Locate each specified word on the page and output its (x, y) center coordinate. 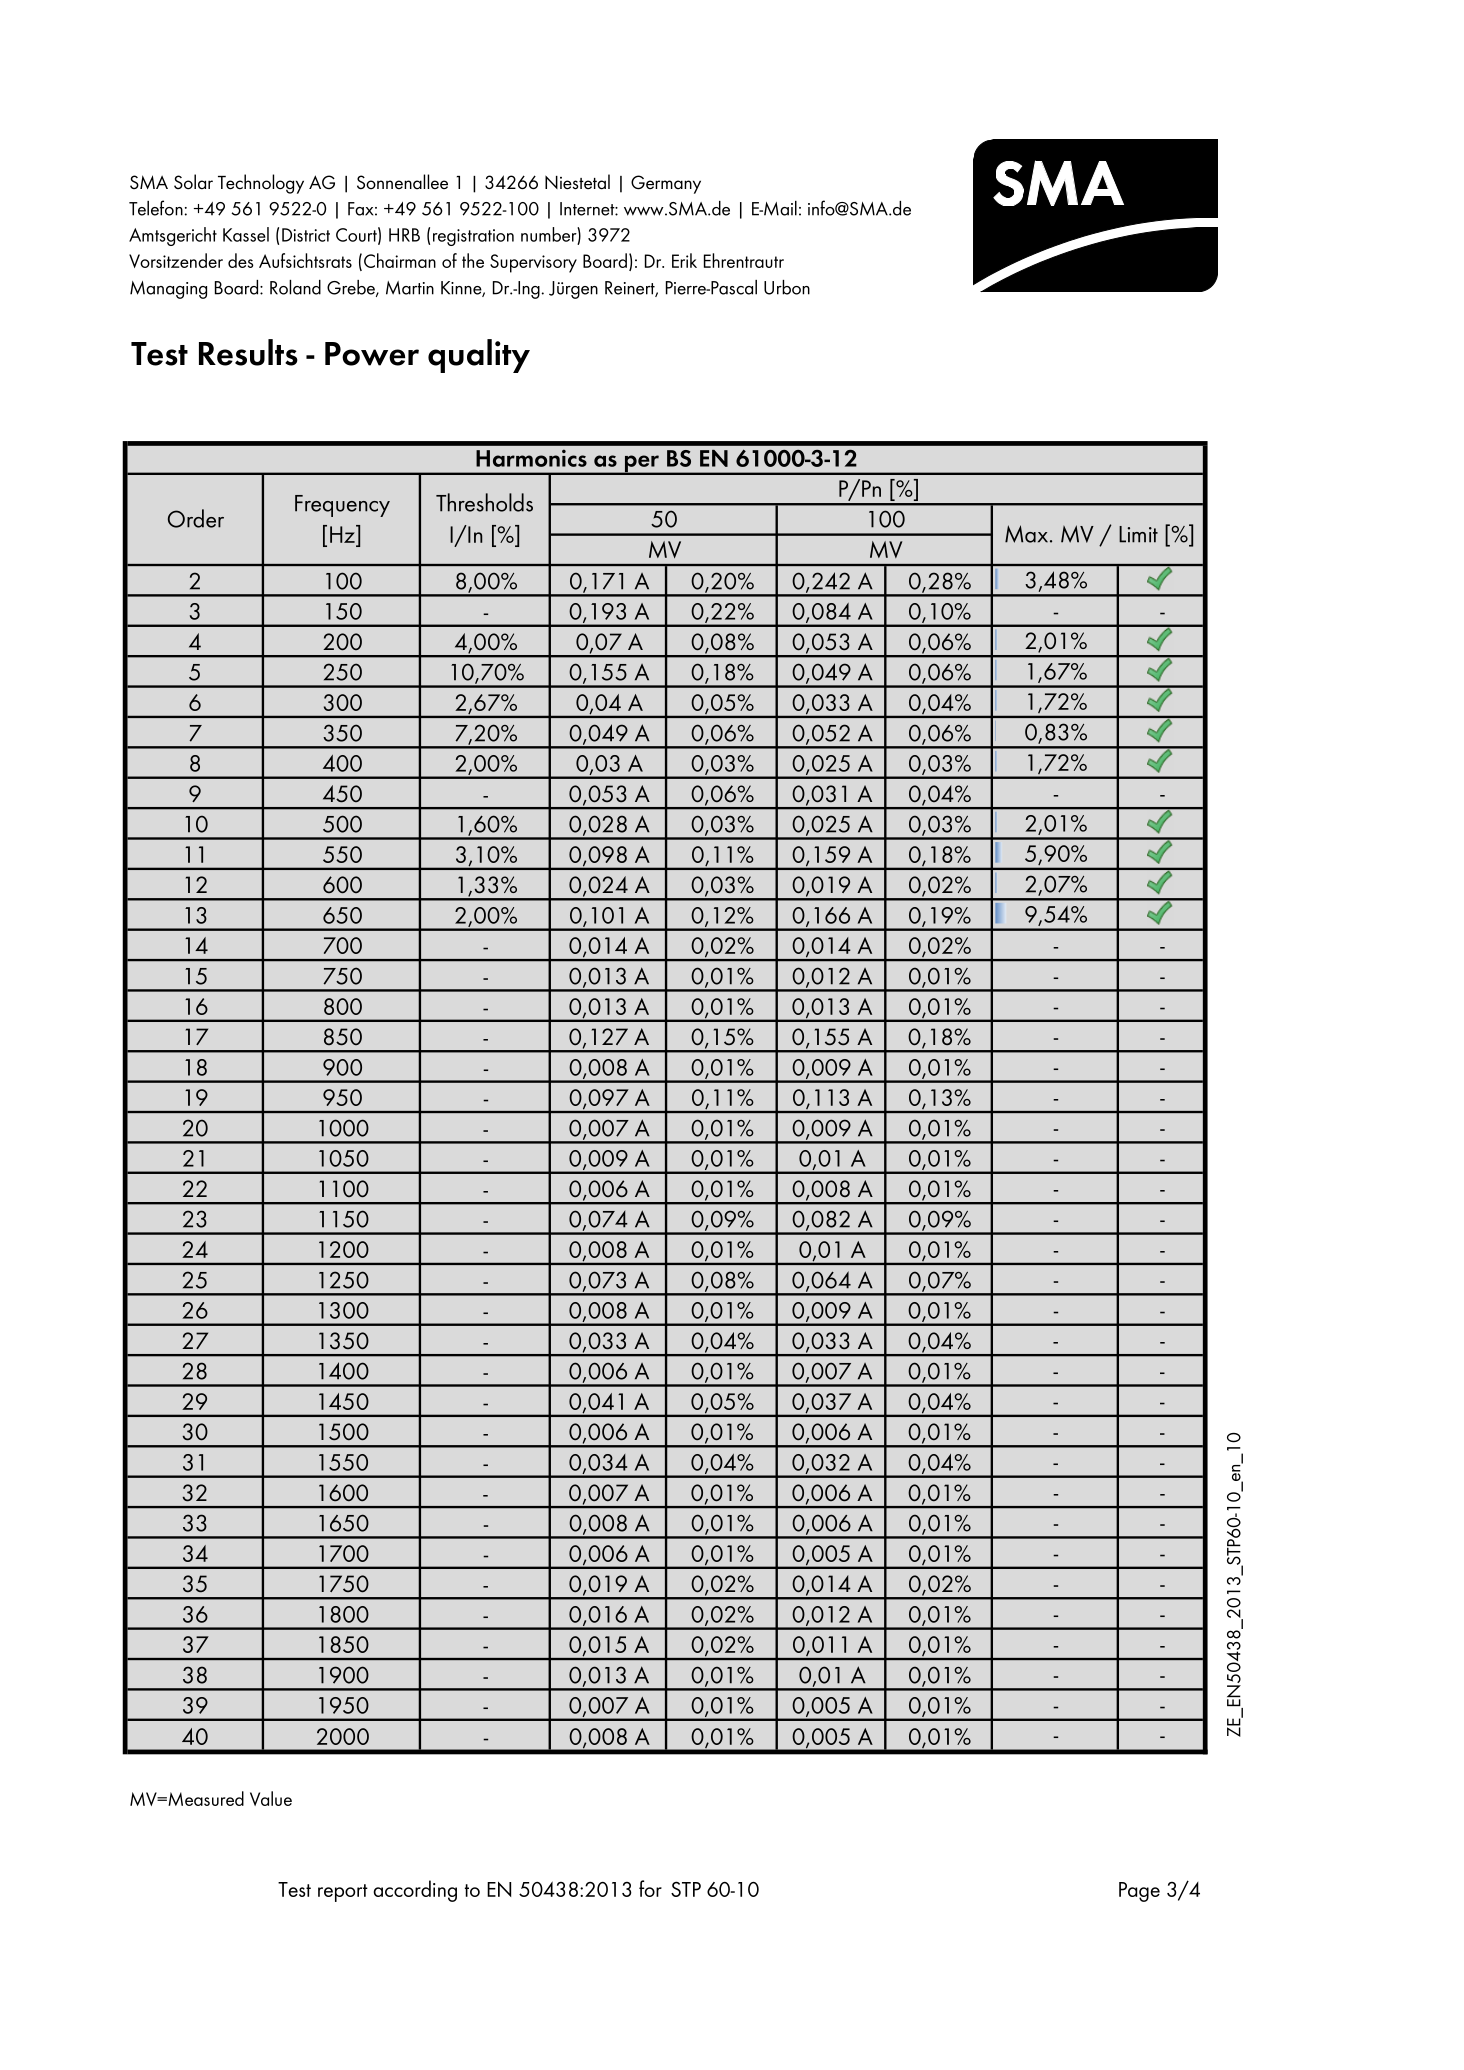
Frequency (342, 506)
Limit (1138, 534)
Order (196, 518)
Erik (684, 260)
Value (271, 1798)
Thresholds (484, 502)
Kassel (246, 234)
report (343, 1893)
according (415, 1891)
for (650, 1888)
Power (372, 354)
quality (479, 356)
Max (1028, 534)
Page (1139, 1892)
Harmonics (531, 458)
